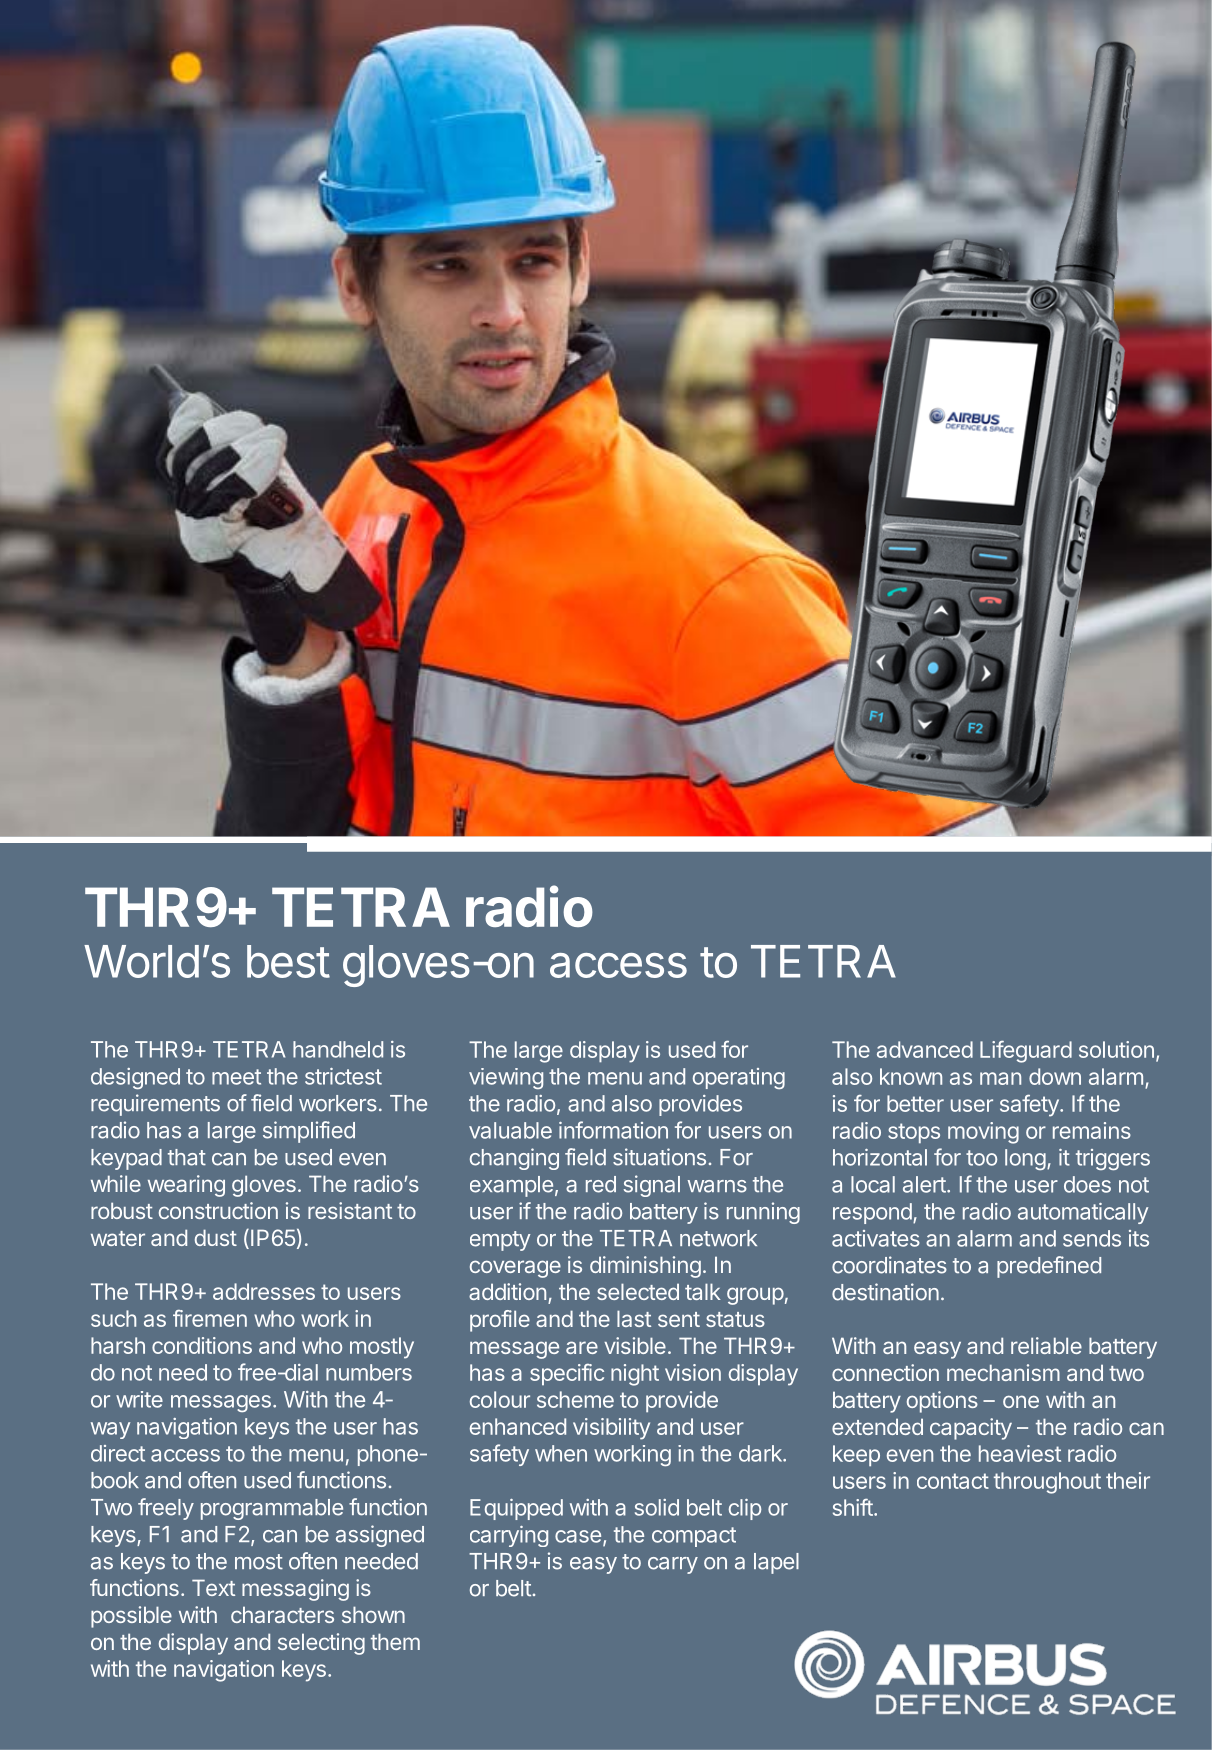 The height and width of the screenshot is (1750, 1212). What do you see at coordinates (272, 1509) in the screenshot?
I see `programmable` at bounding box center [272, 1509].
